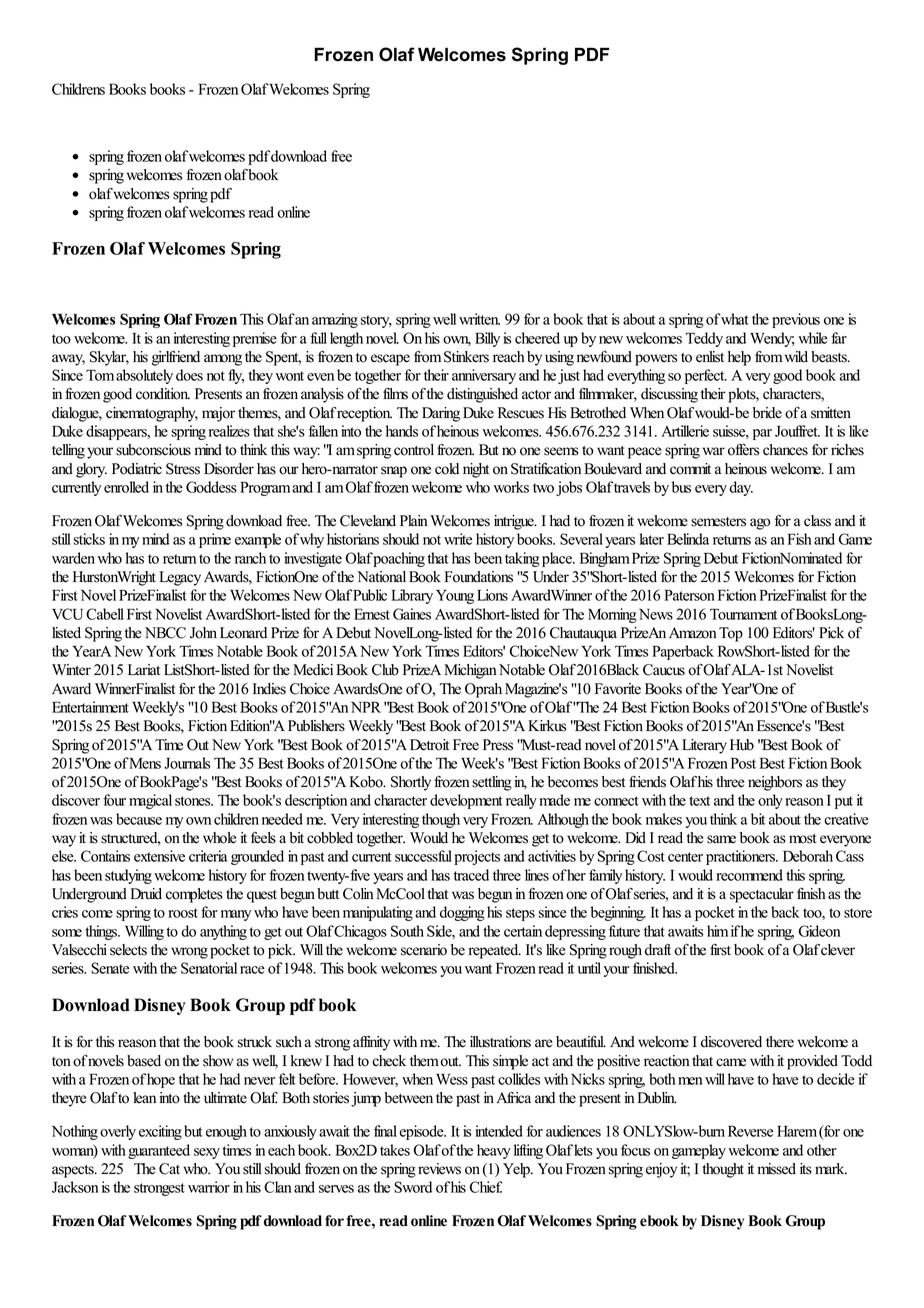 The image size is (924, 1308). I want to click on Billy, so click(487, 339).
